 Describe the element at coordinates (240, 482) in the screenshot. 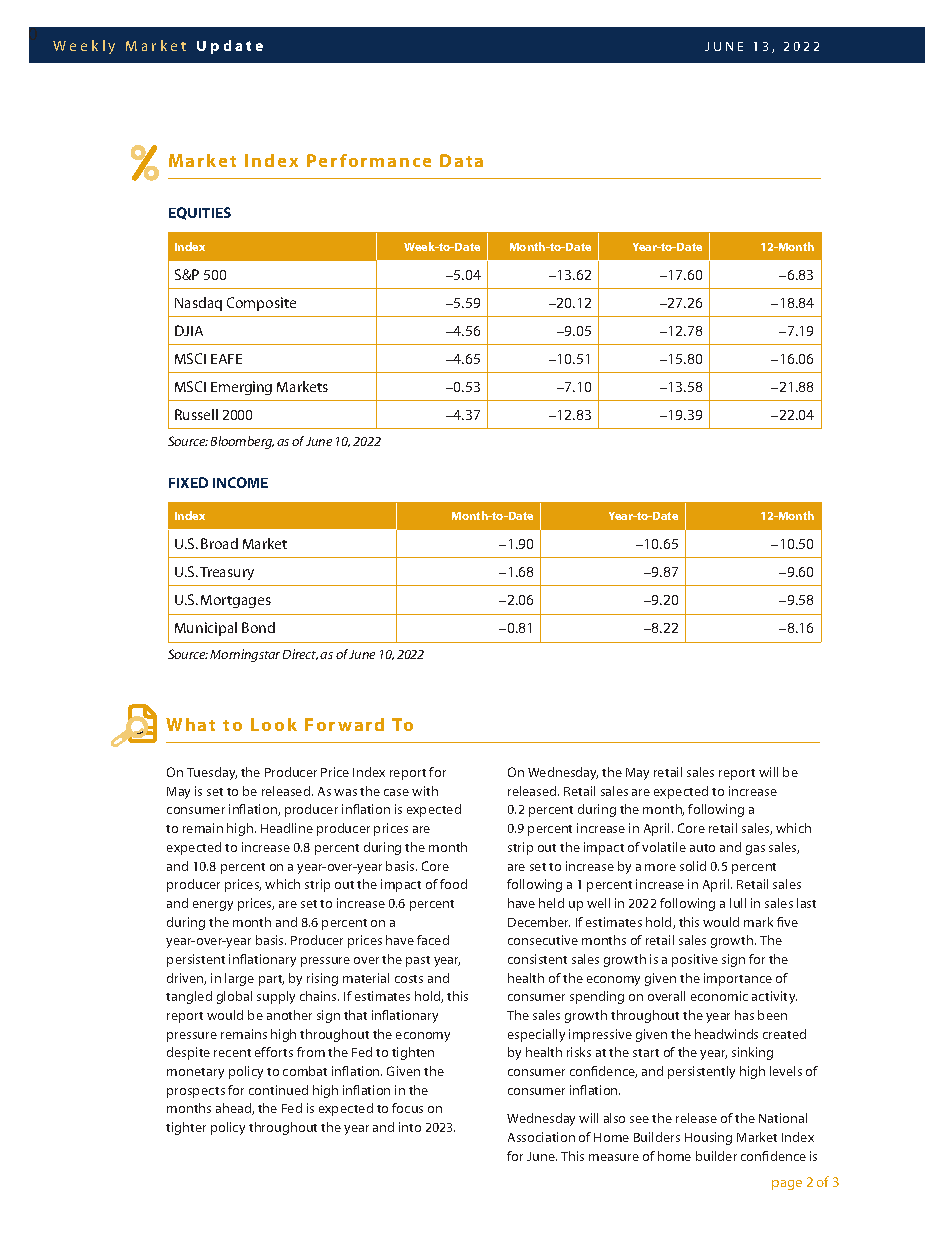

I see `INCOME` at that location.
